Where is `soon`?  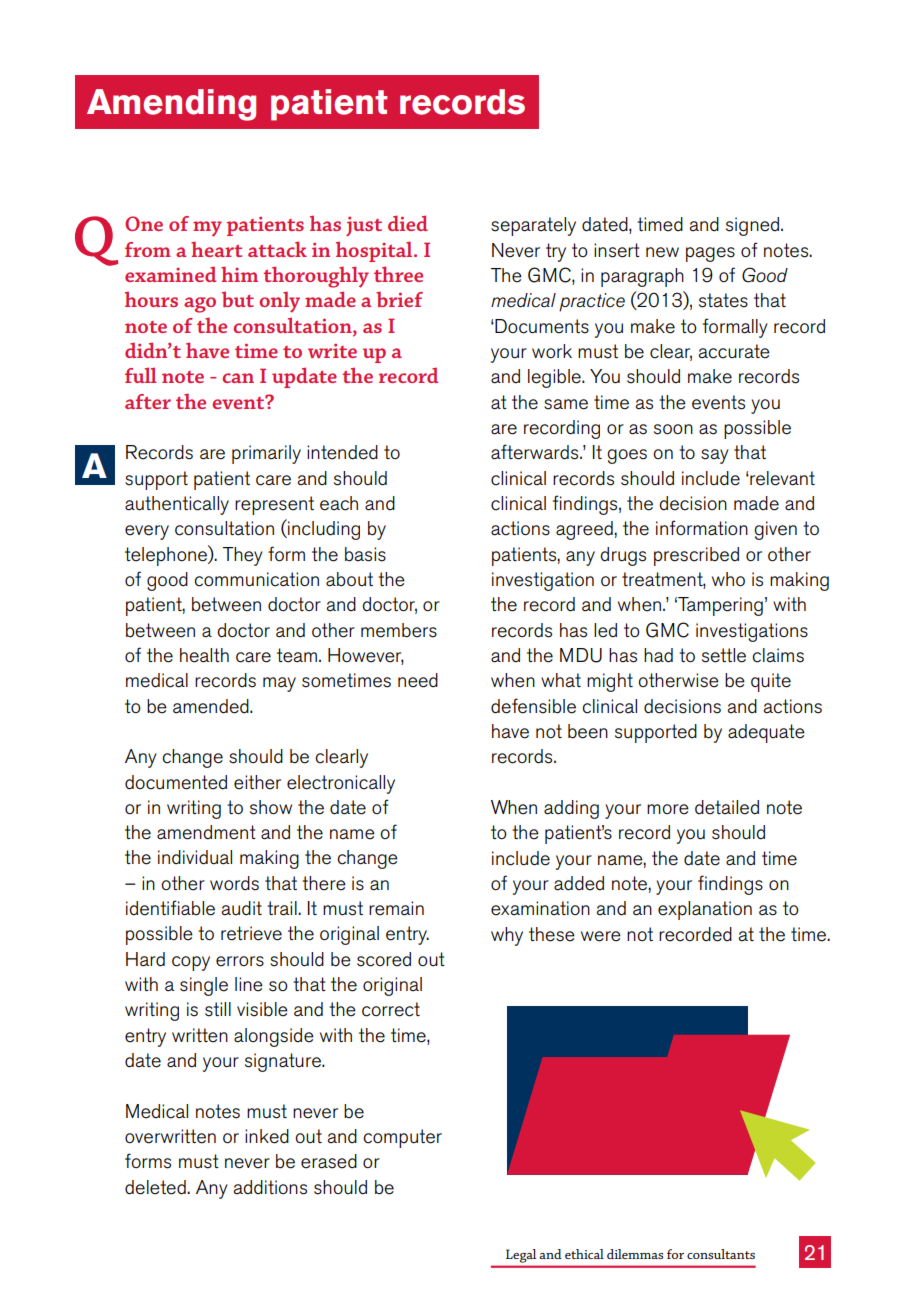
soon is located at coordinates (673, 429).
